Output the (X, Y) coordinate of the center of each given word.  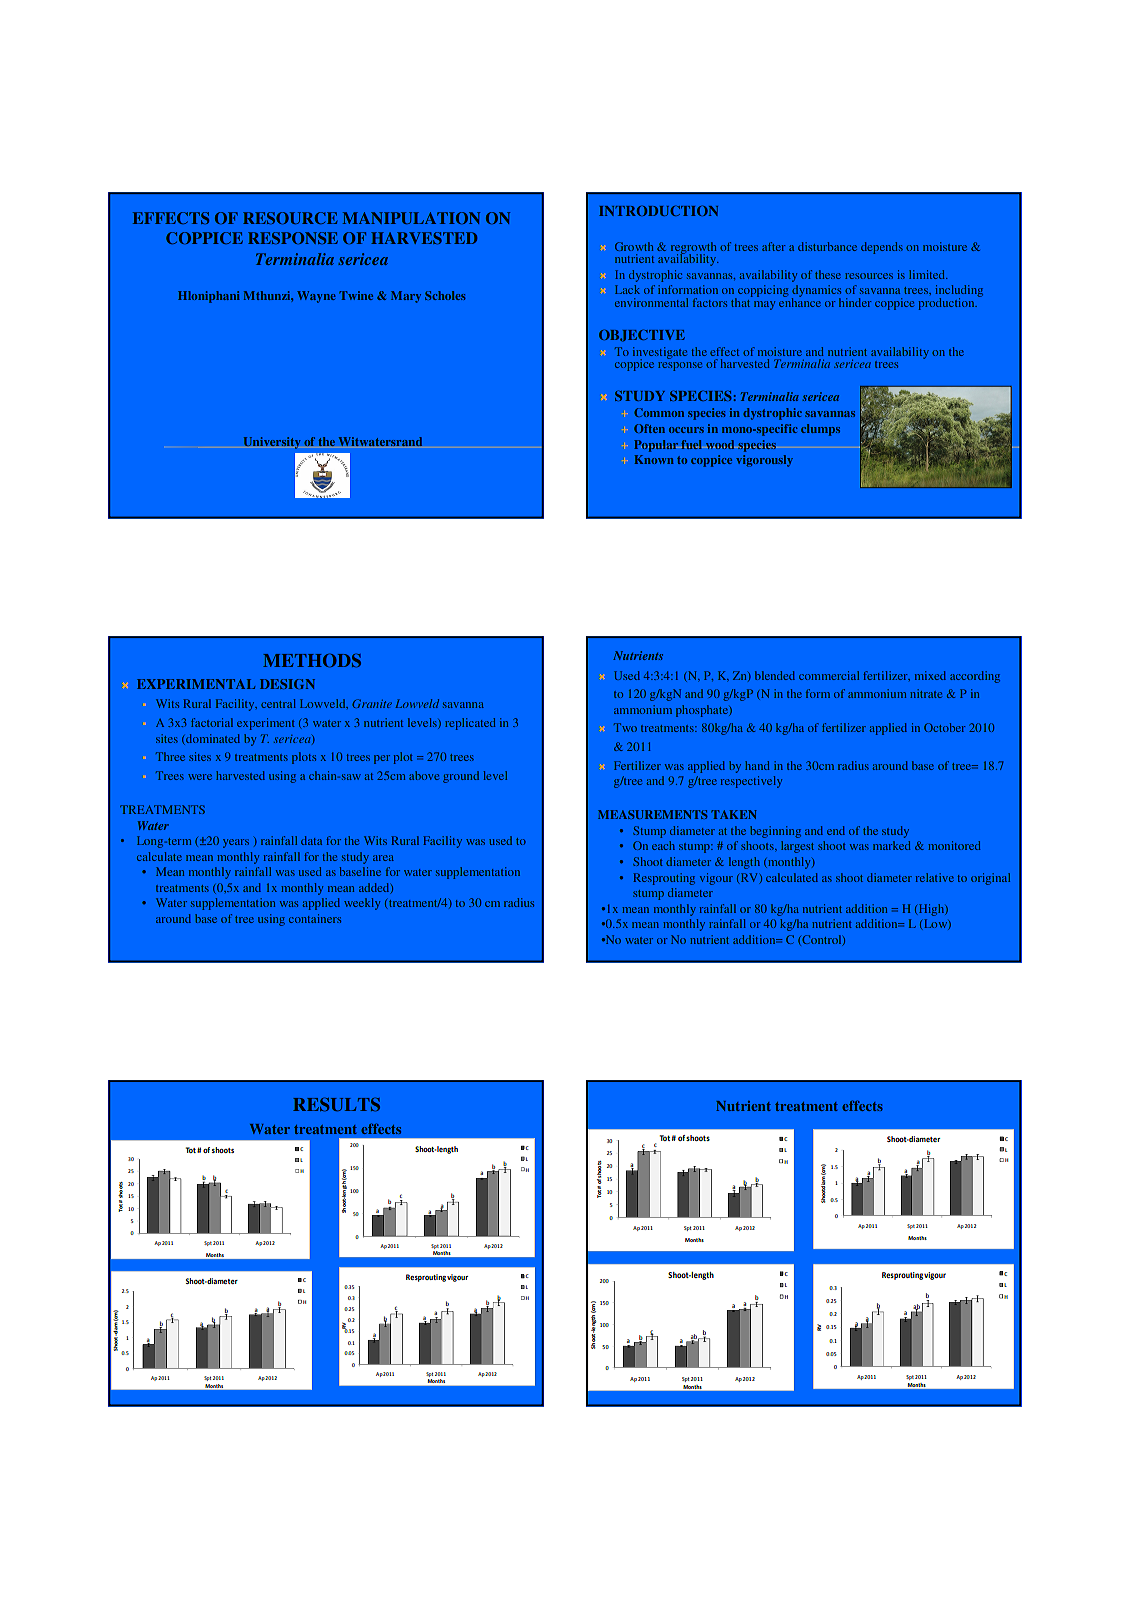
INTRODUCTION (658, 211)
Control (822, 940)
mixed (930, 675)
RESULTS (336, 1104)
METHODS (312, 660)
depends (882, 248)
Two (625, 727)
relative (935, 877)
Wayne (316, 297)
